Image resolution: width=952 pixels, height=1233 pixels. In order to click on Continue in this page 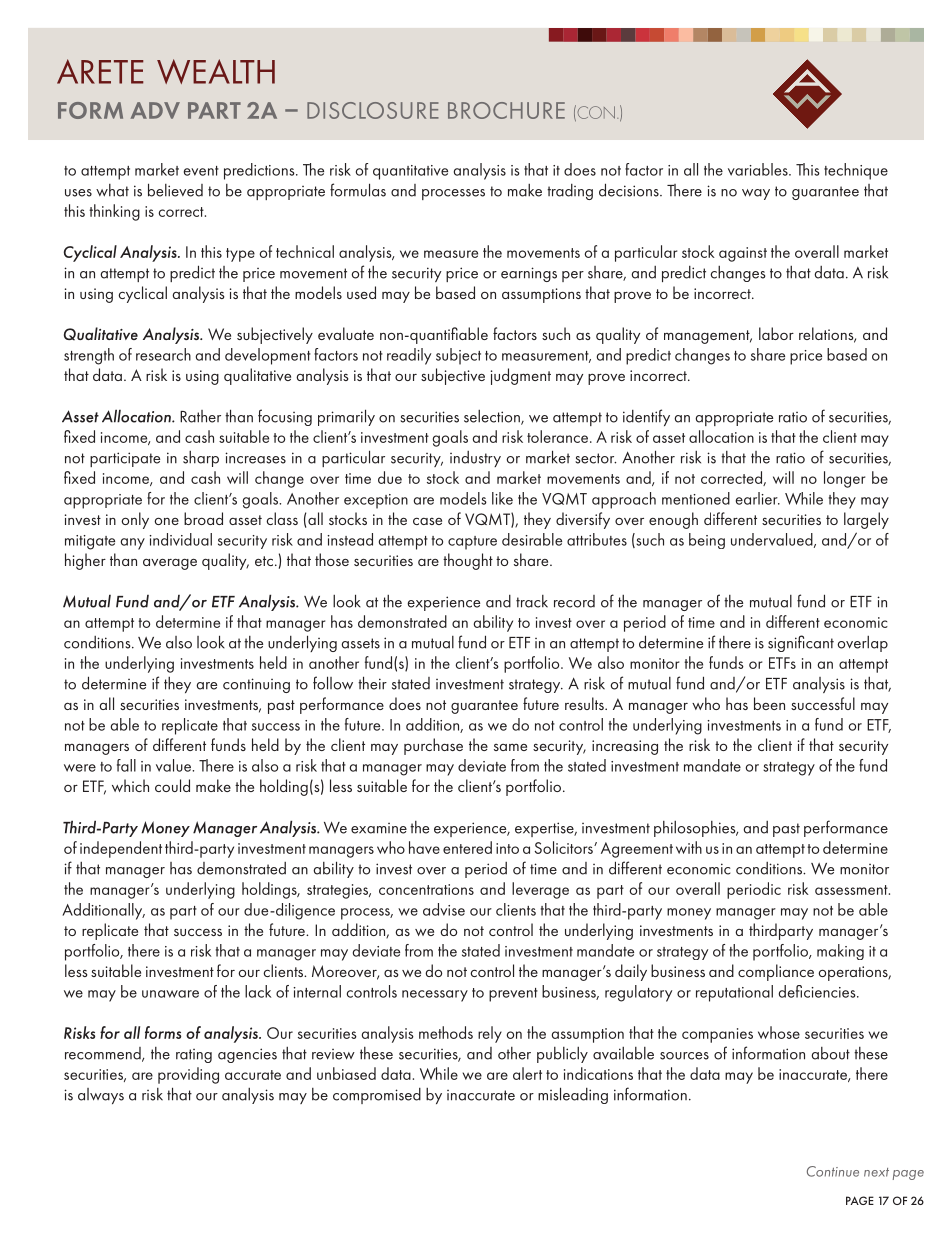, I will do `click(833, 1171)`.
